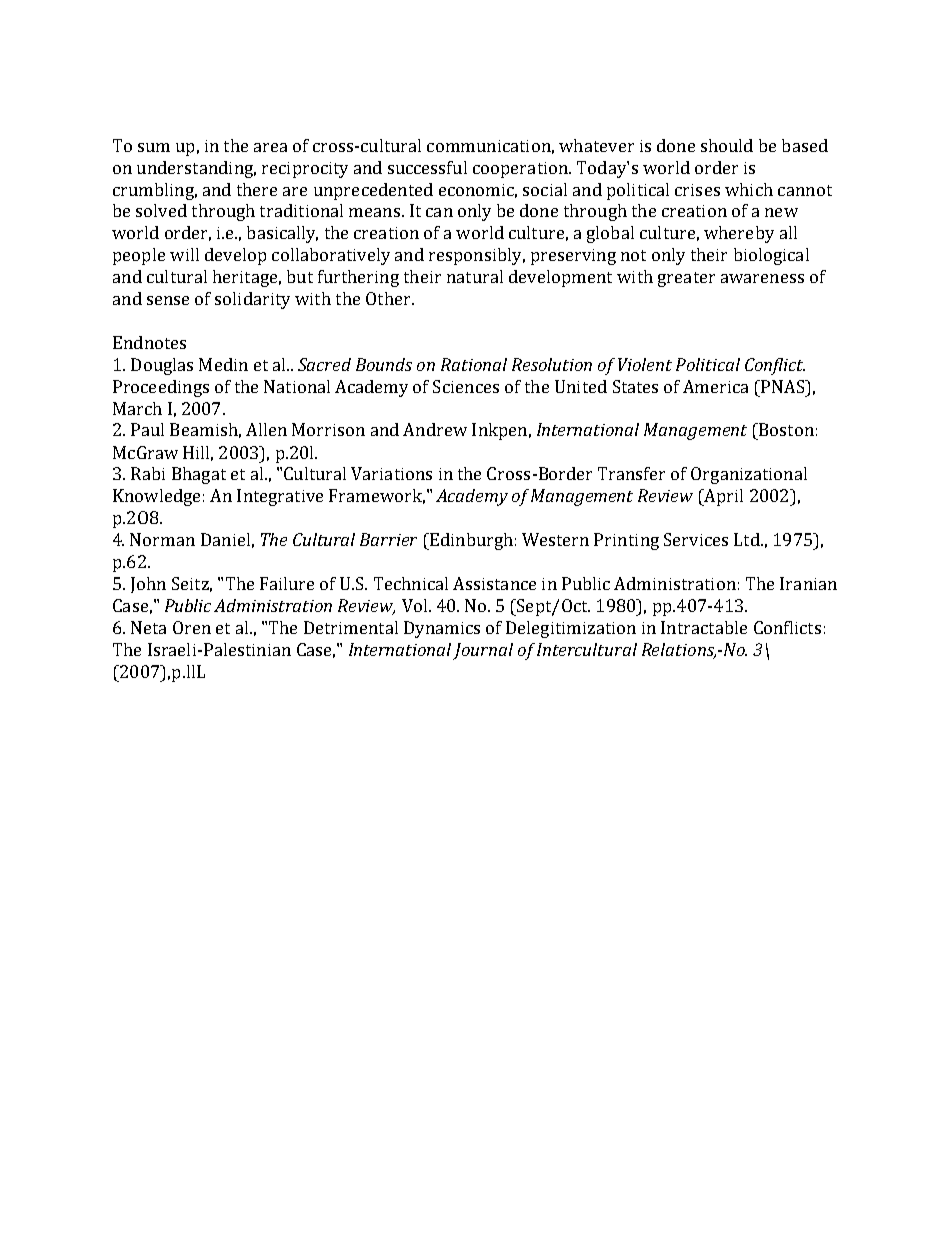 This page has height=1233, width=952. What do you see at coordinates (192, 627) in the page?
I see `Oren` at bounding box center [192, 627].
